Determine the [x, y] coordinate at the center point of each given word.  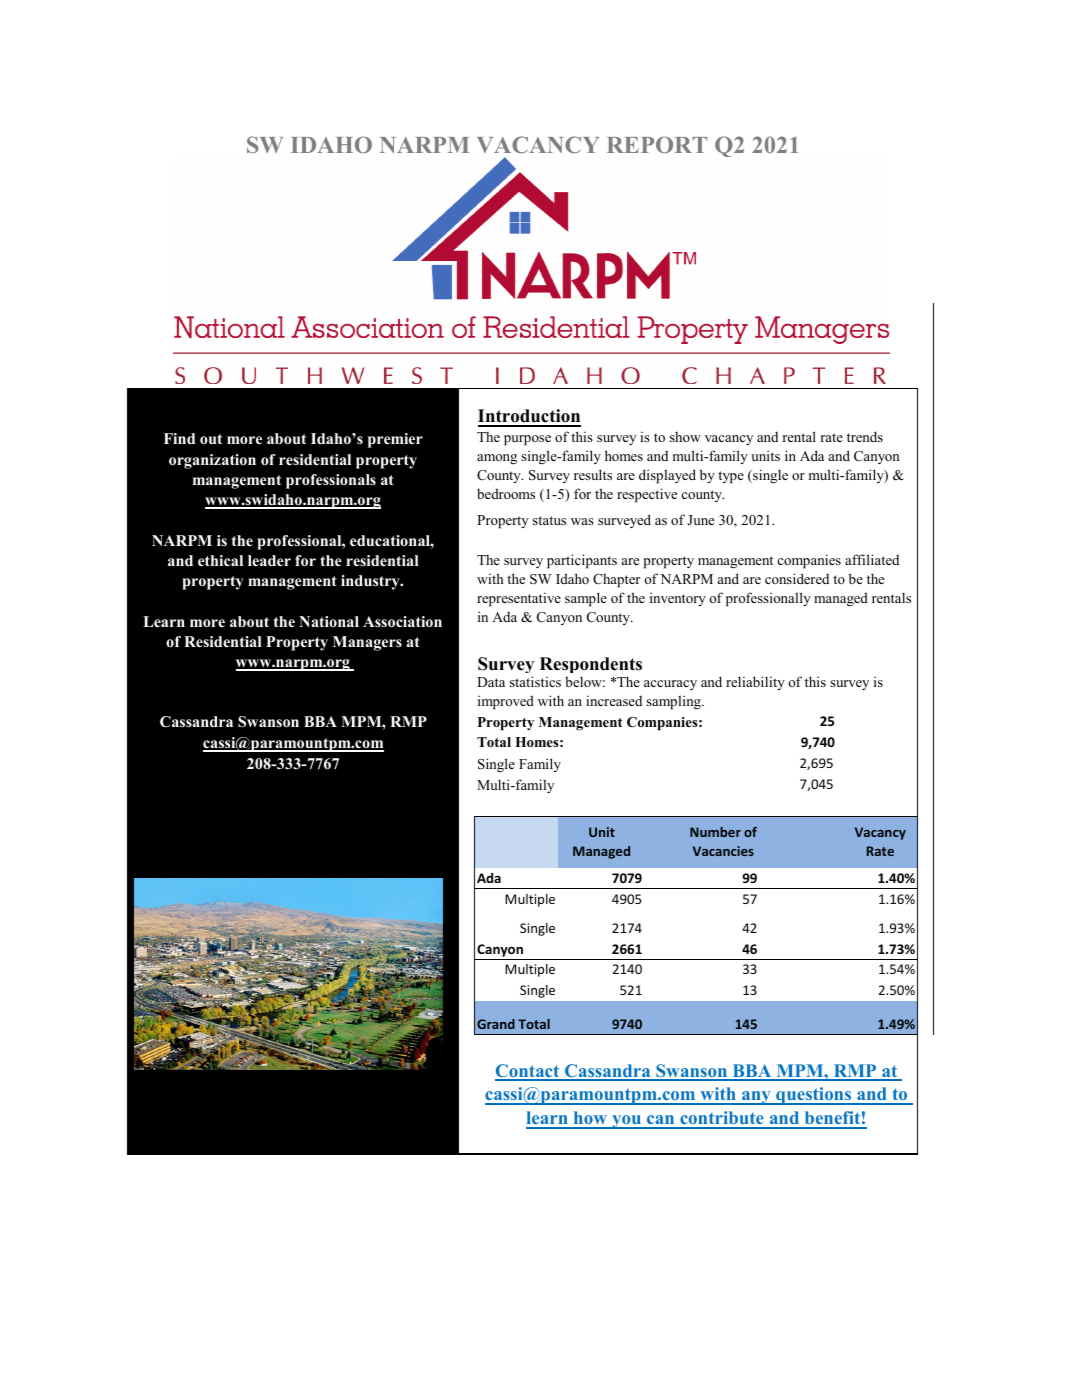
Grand [496, 1024]
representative [519, 599]
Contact [528, 1072]
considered [797, 578]
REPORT [657, 144]
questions [814, 1096]
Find [179, 438]
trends [865, 436]
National [329, 621]
